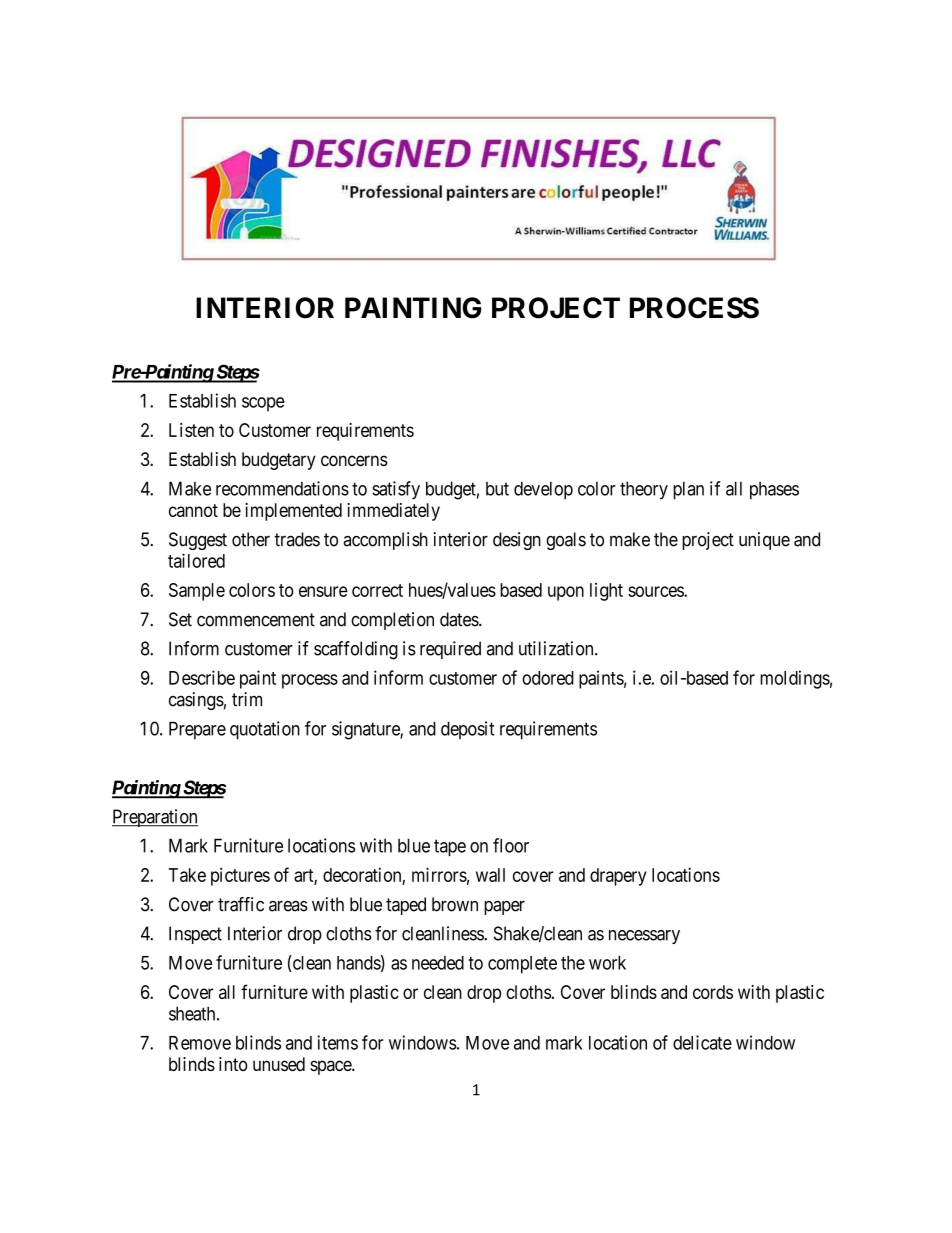 The image size is (952, 1233). I want to click on utilization, so click(557, 648).
